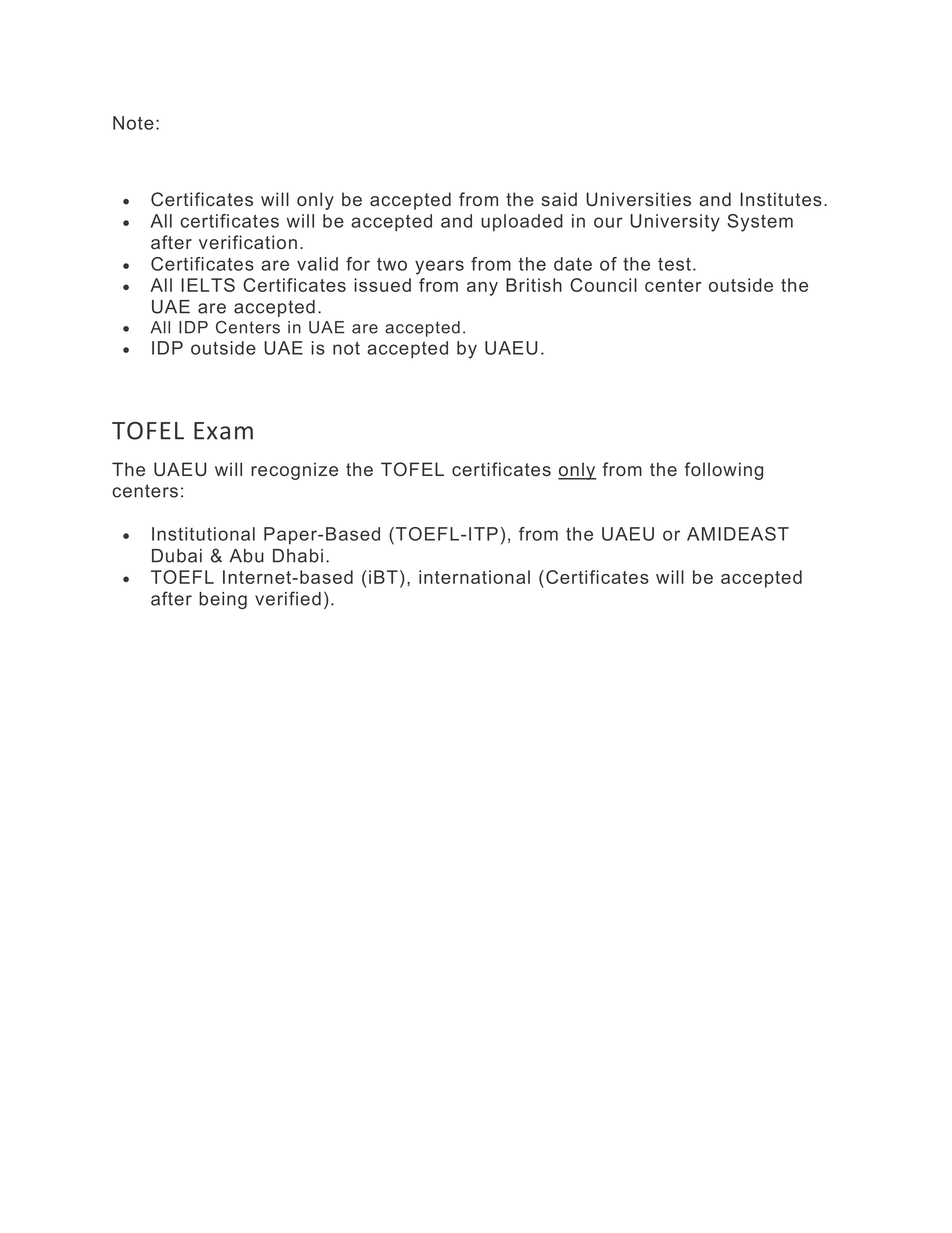  I want to click on uploaded, so click(522, 222).
